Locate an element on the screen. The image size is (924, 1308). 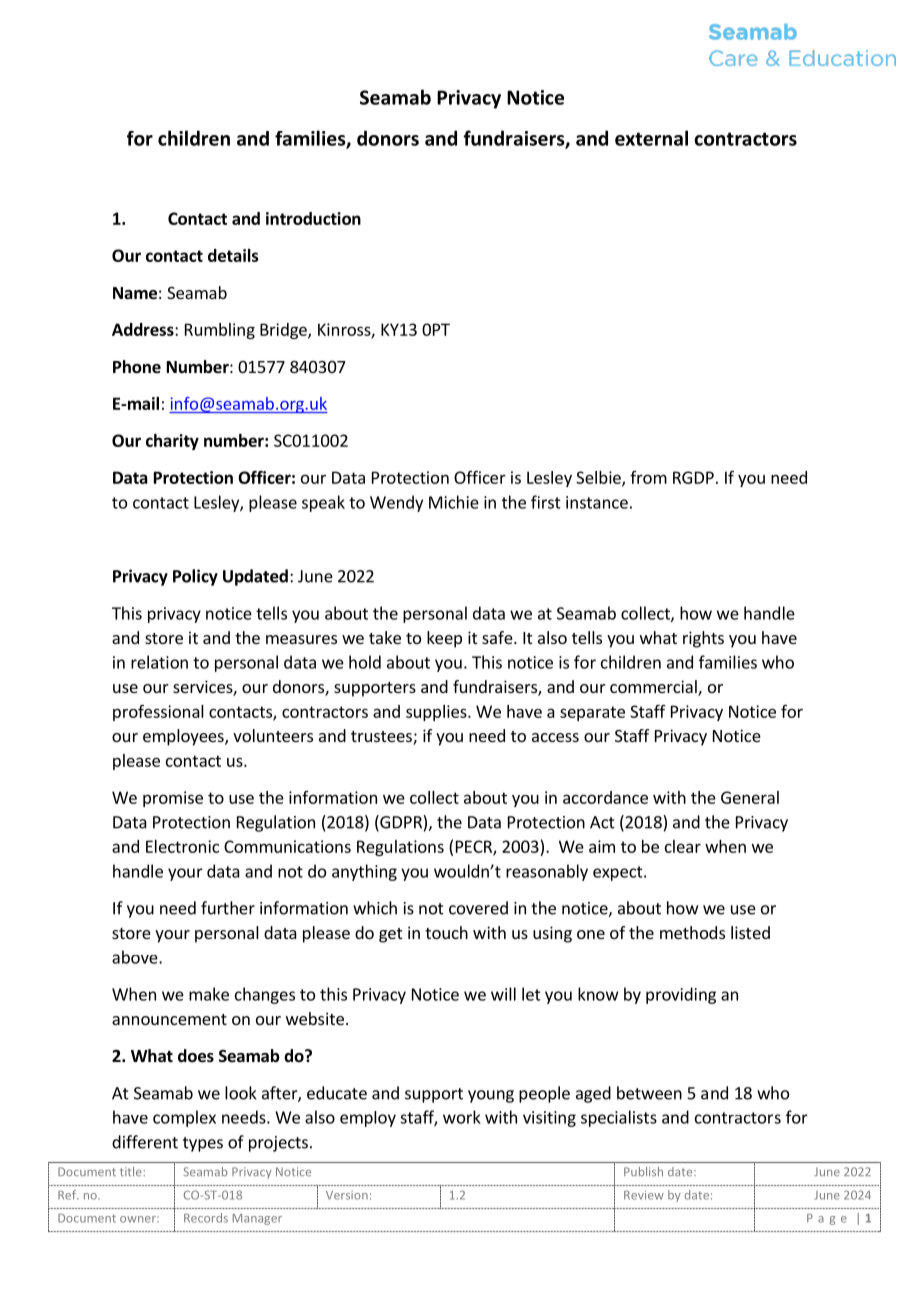
methods is located at coordinates (692, 932).
